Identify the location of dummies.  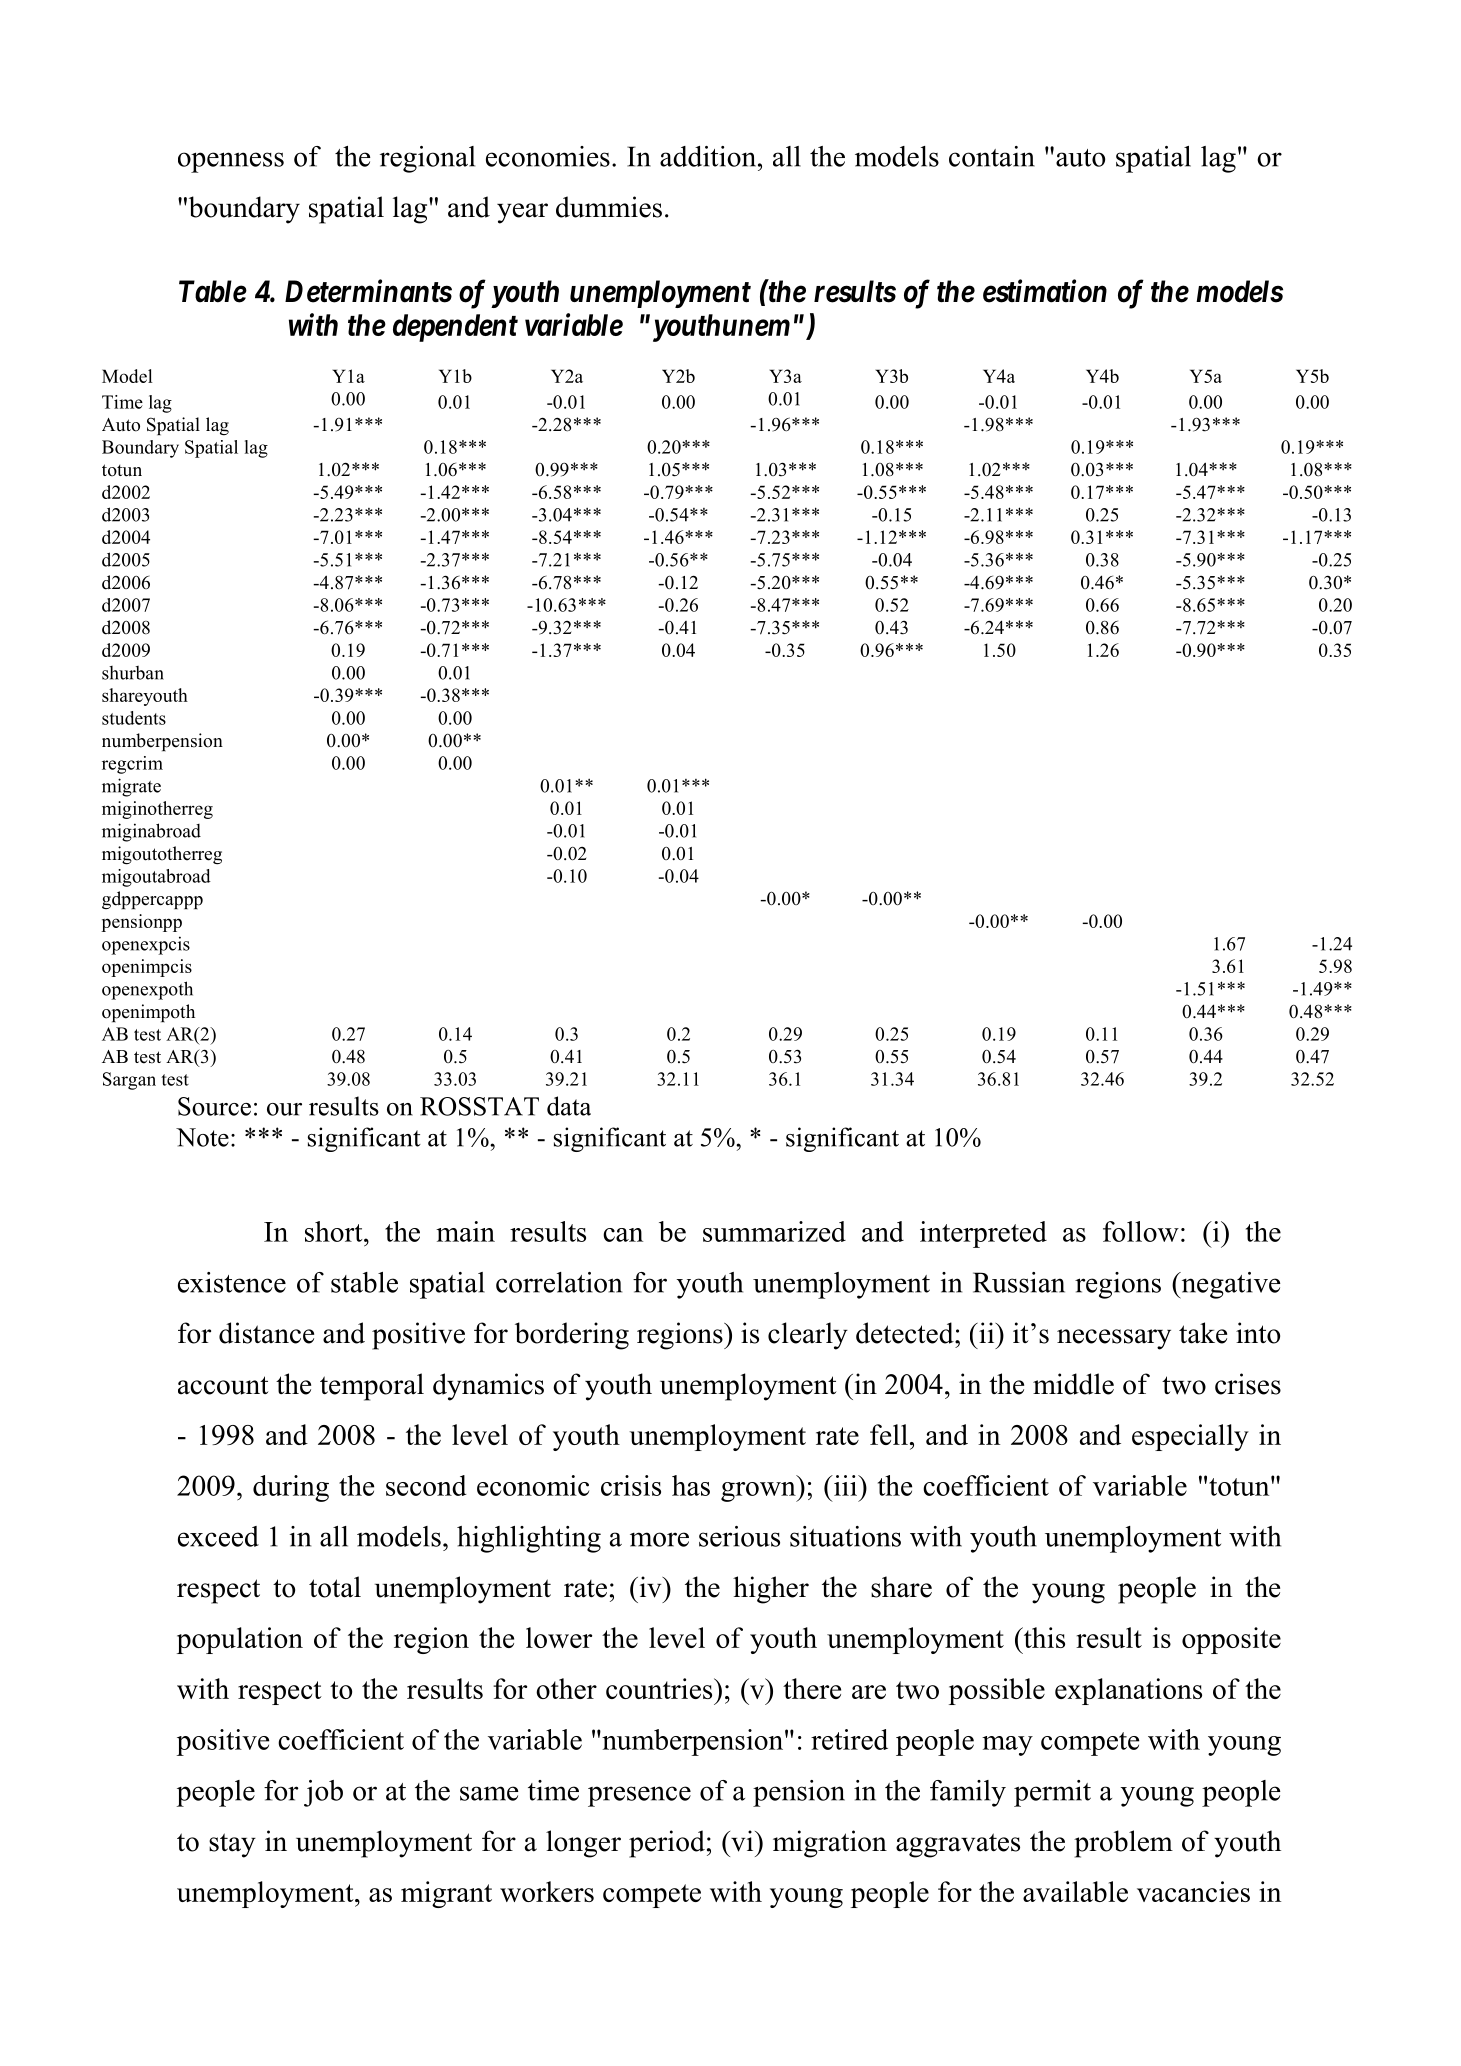
(609, 207).
